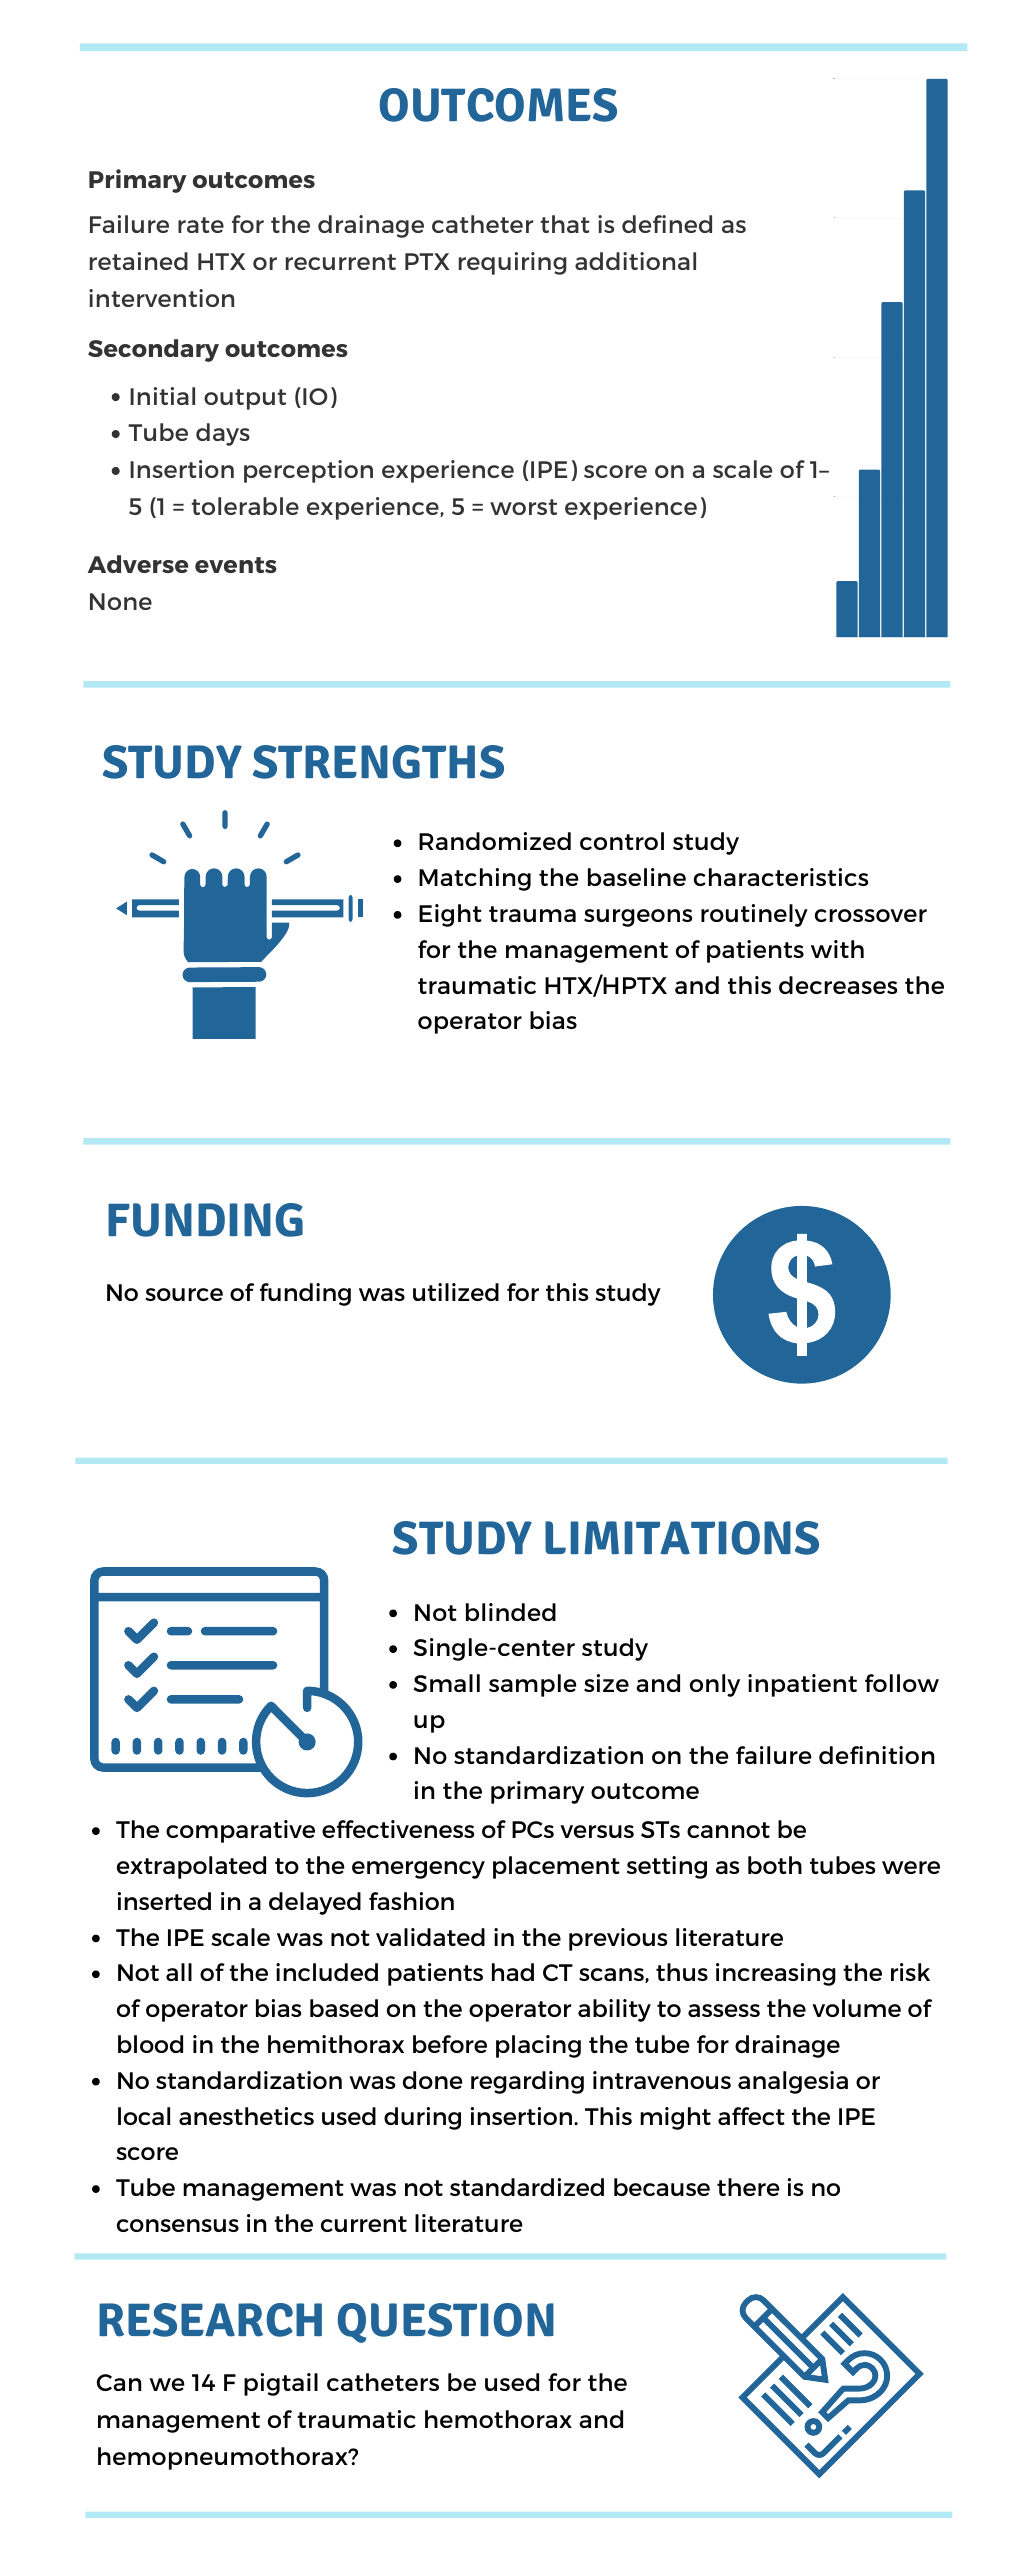 This page has height=2557, width=1023. What do you see at coordinates (682, 1538) in the page?
I see `LIMITATIONS` at bounding box center [682, 1538].
